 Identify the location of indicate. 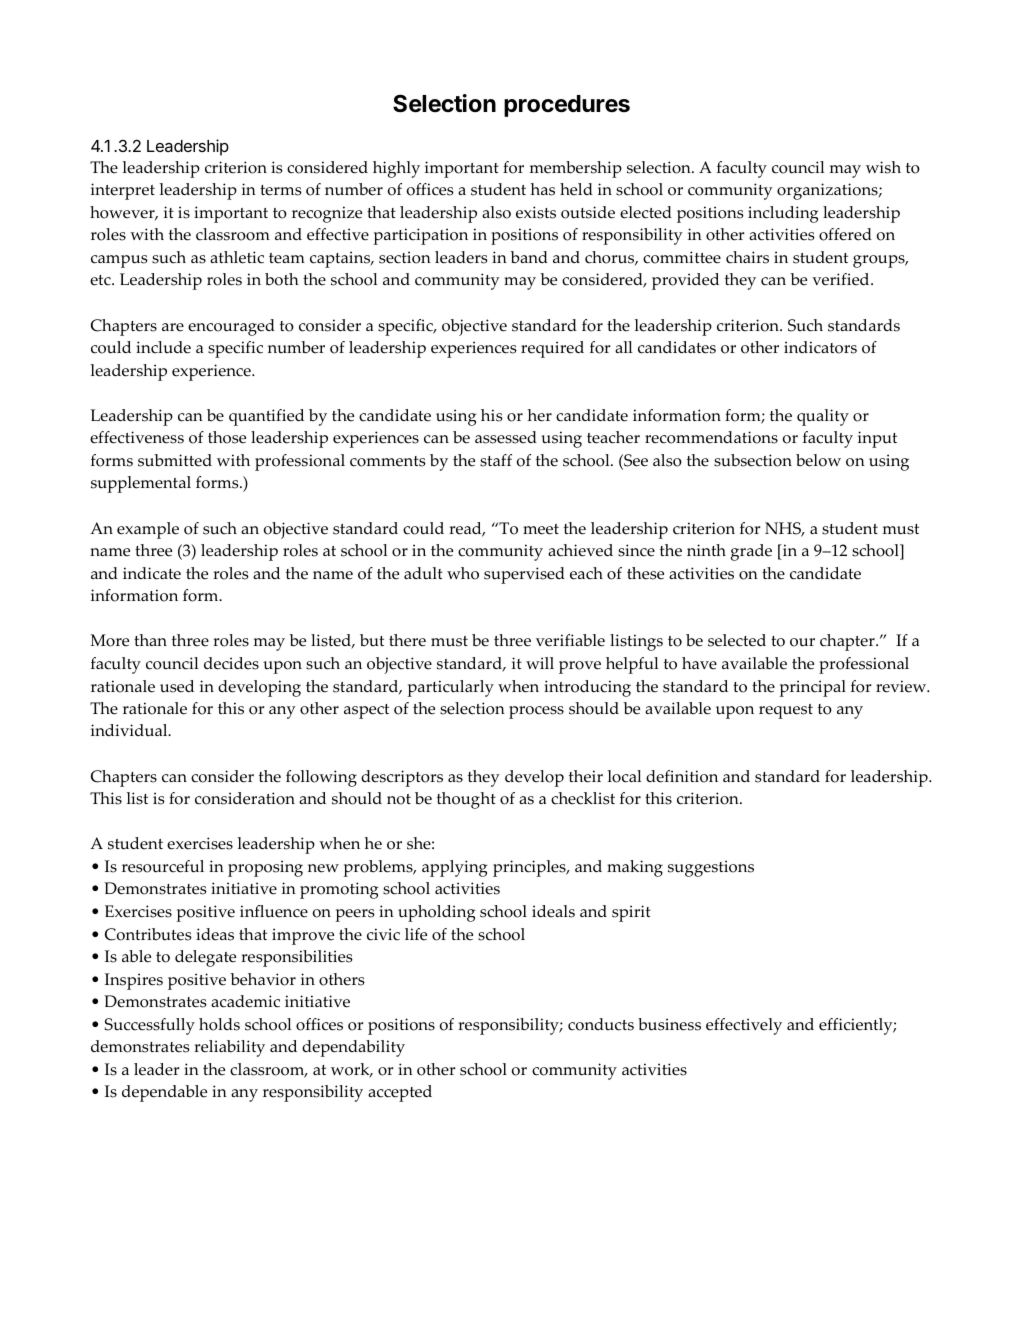
(152, 573).
